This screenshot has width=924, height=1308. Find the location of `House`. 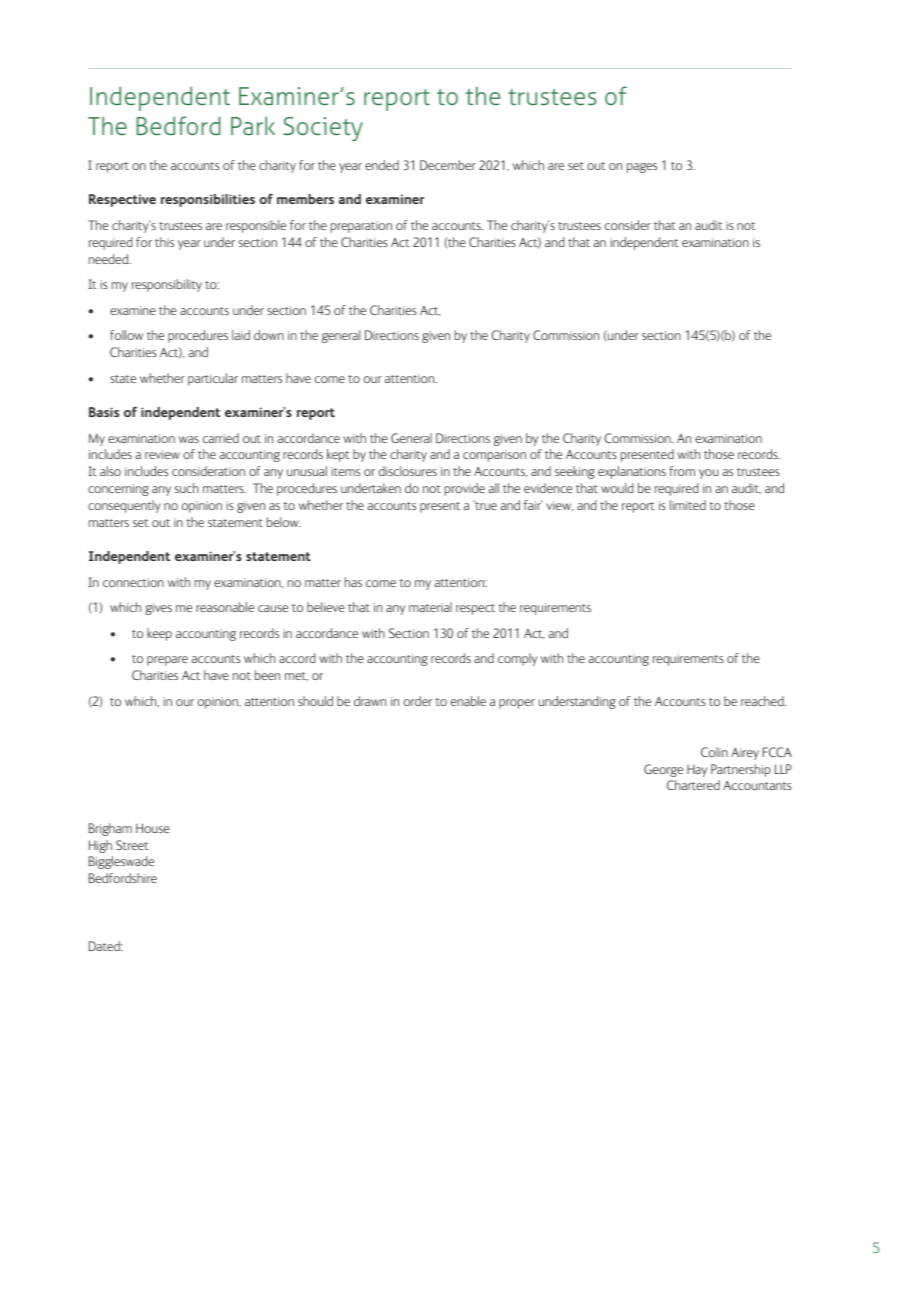

House is located at coordinates (153, 828).
